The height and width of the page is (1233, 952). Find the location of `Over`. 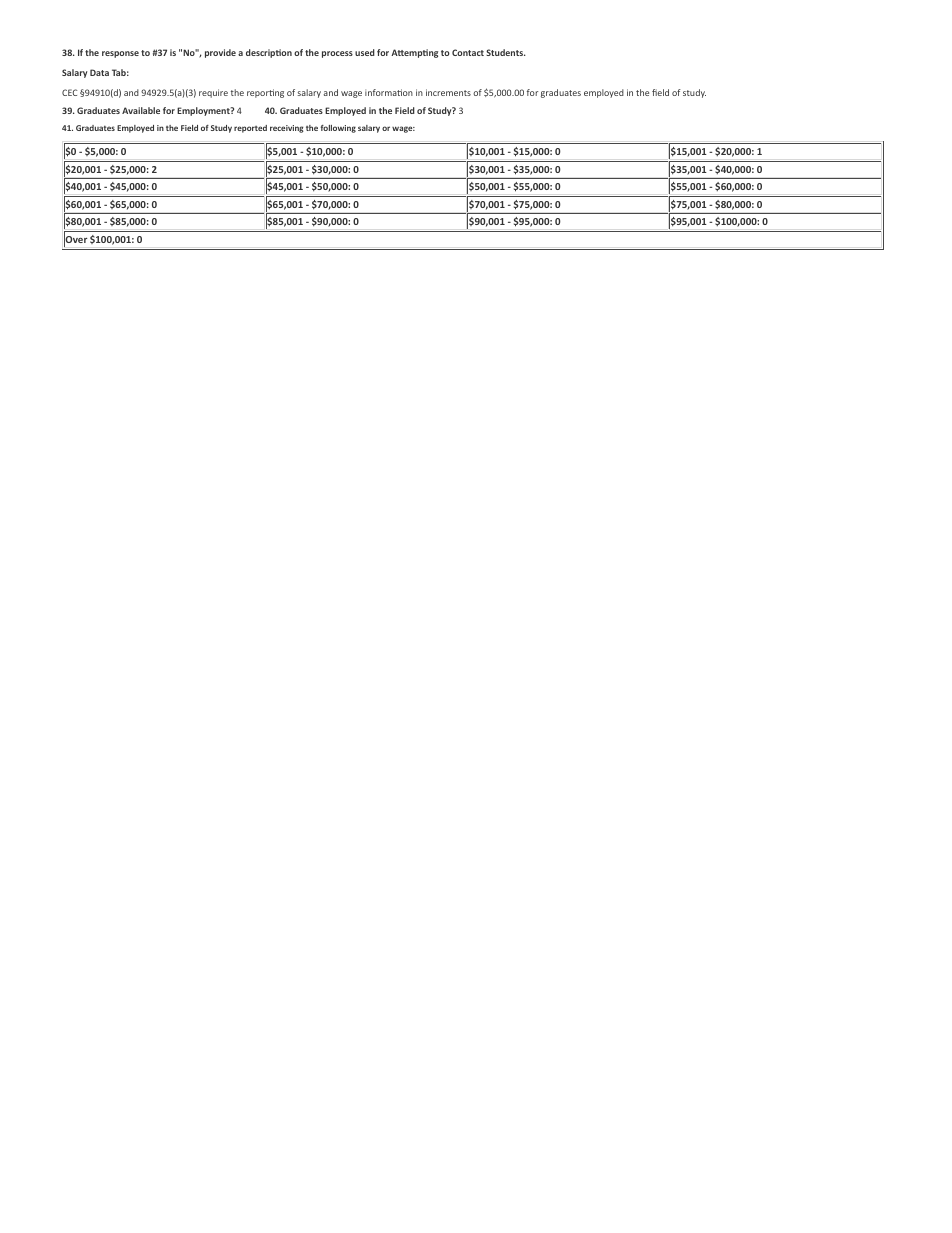

Over is located at coordinates (75, 240).
